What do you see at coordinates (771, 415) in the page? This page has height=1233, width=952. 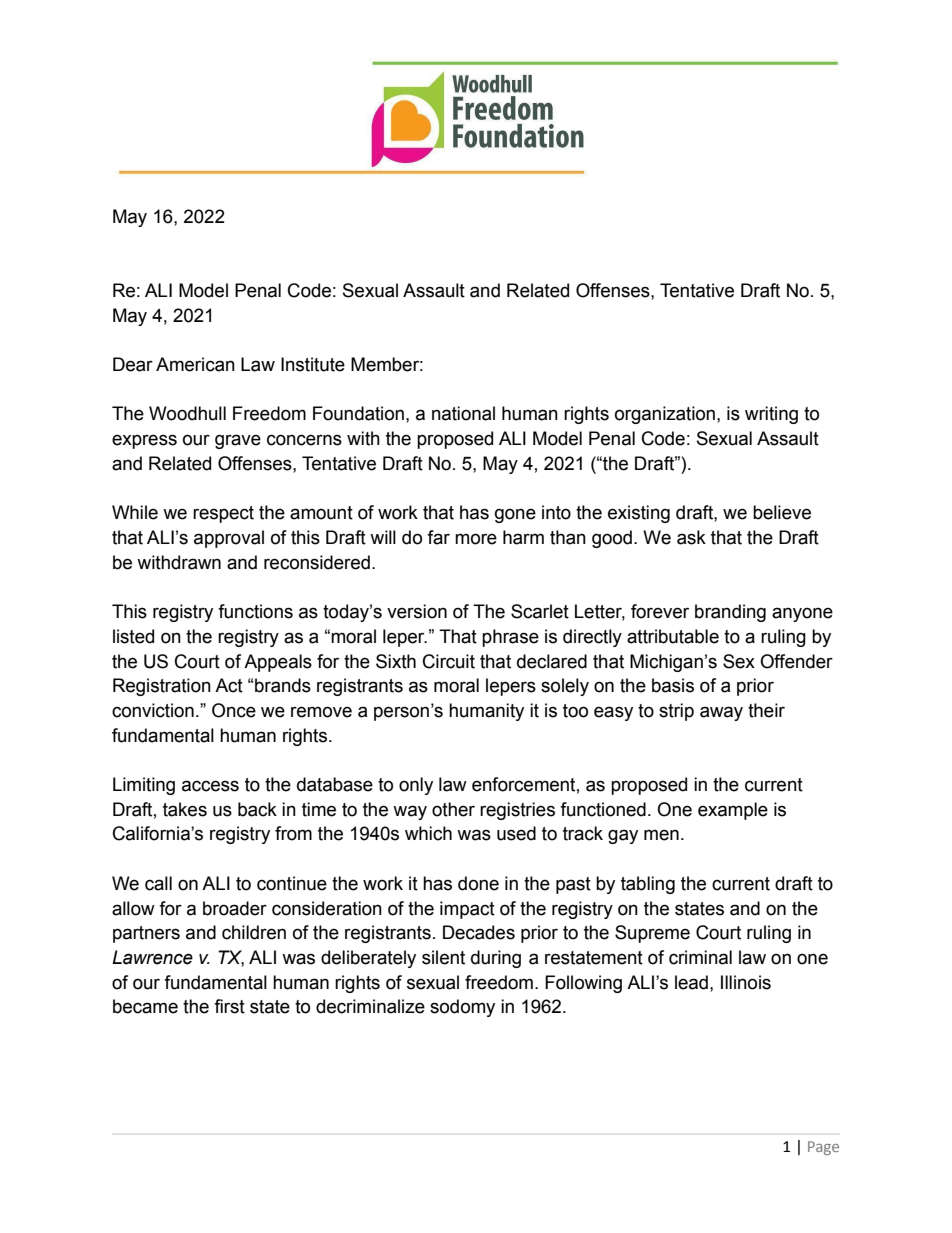 I see `writing` at bounding box center [771, 415].
